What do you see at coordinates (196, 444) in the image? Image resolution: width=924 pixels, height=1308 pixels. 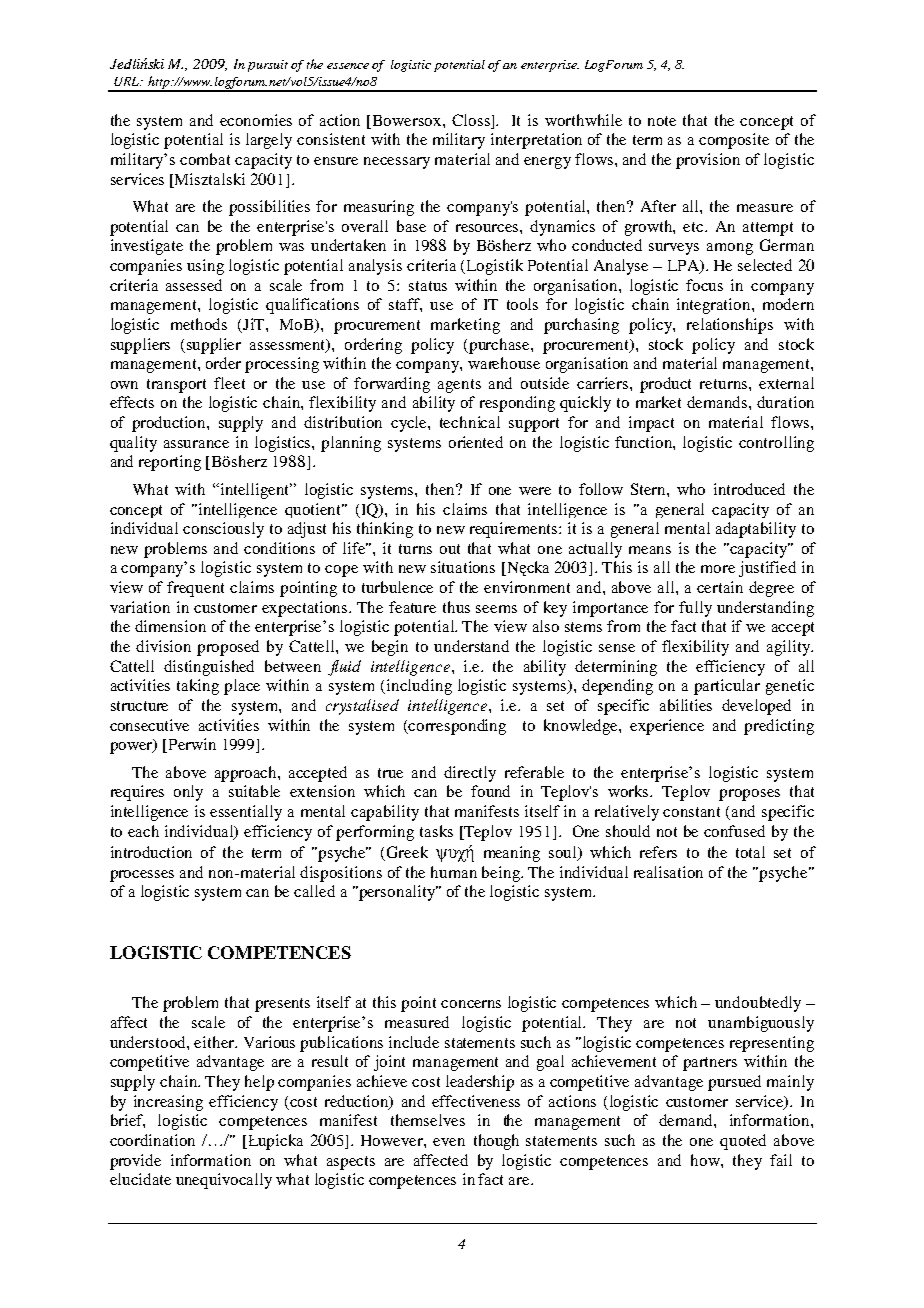 I see `assurance` at bounding box center [196, 444].
